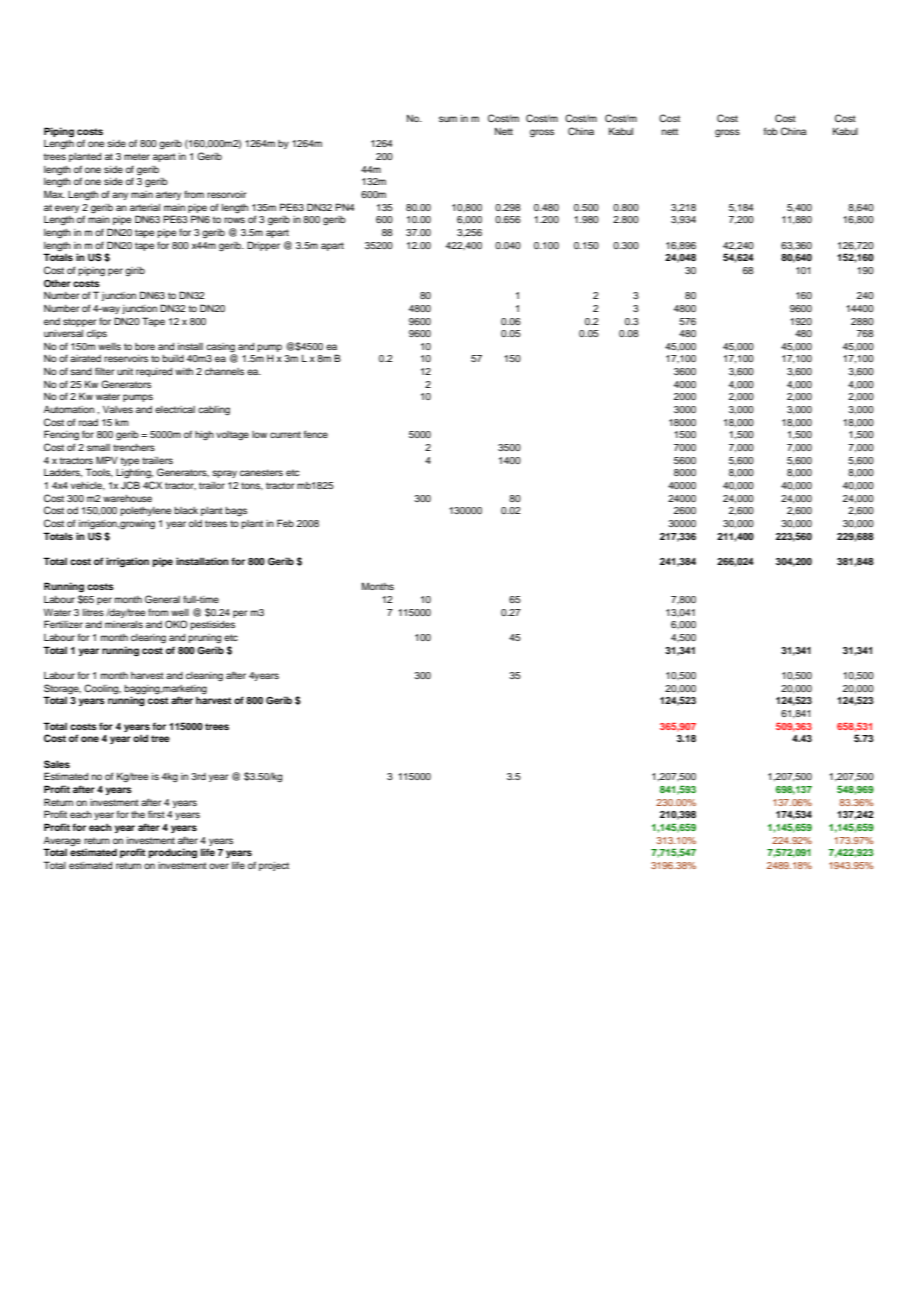  Describe the element at coordinates (125, 371) in the page. I see `unit` at that location.
